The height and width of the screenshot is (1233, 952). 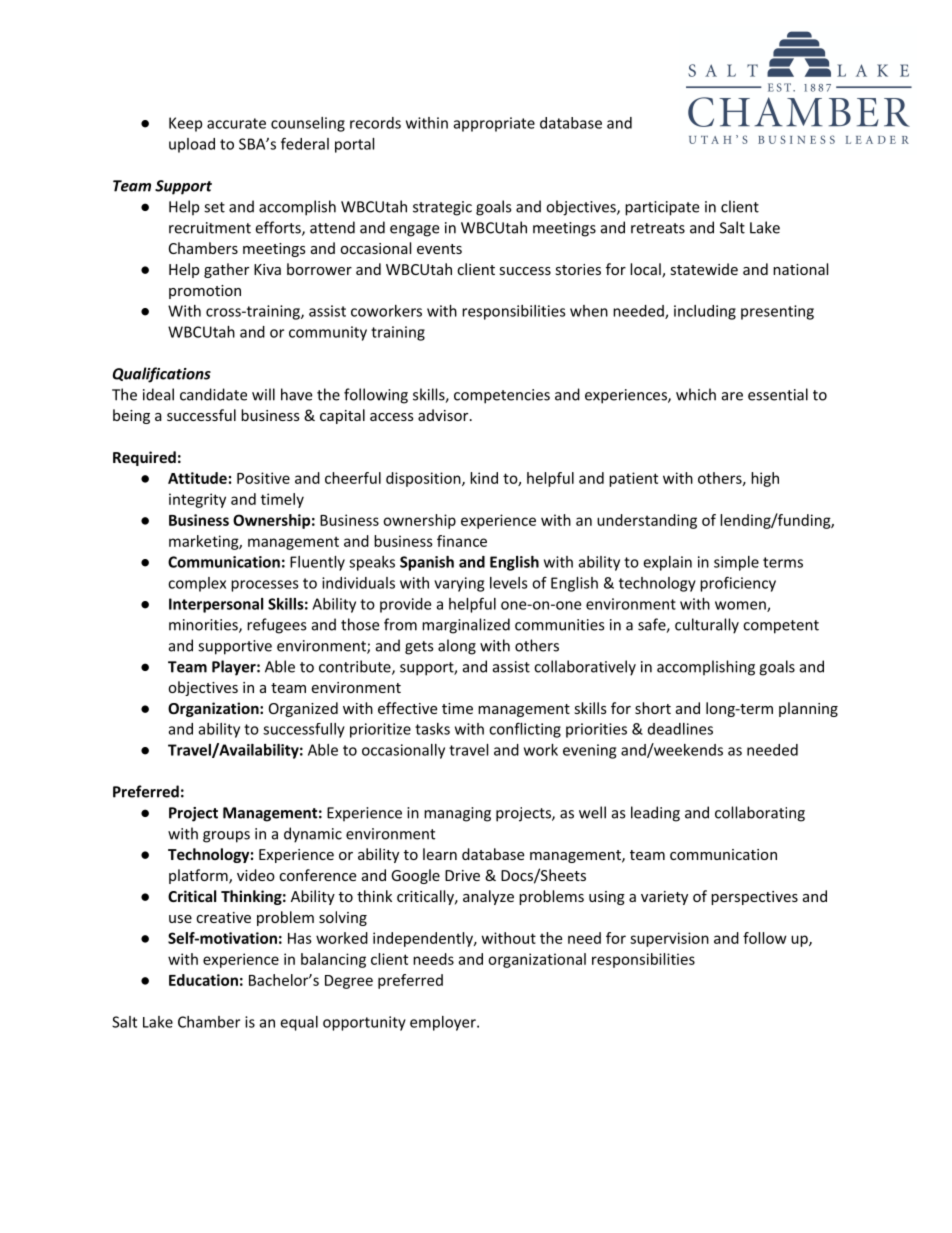 I want to click on tasks, so click(x=432, y=729).
